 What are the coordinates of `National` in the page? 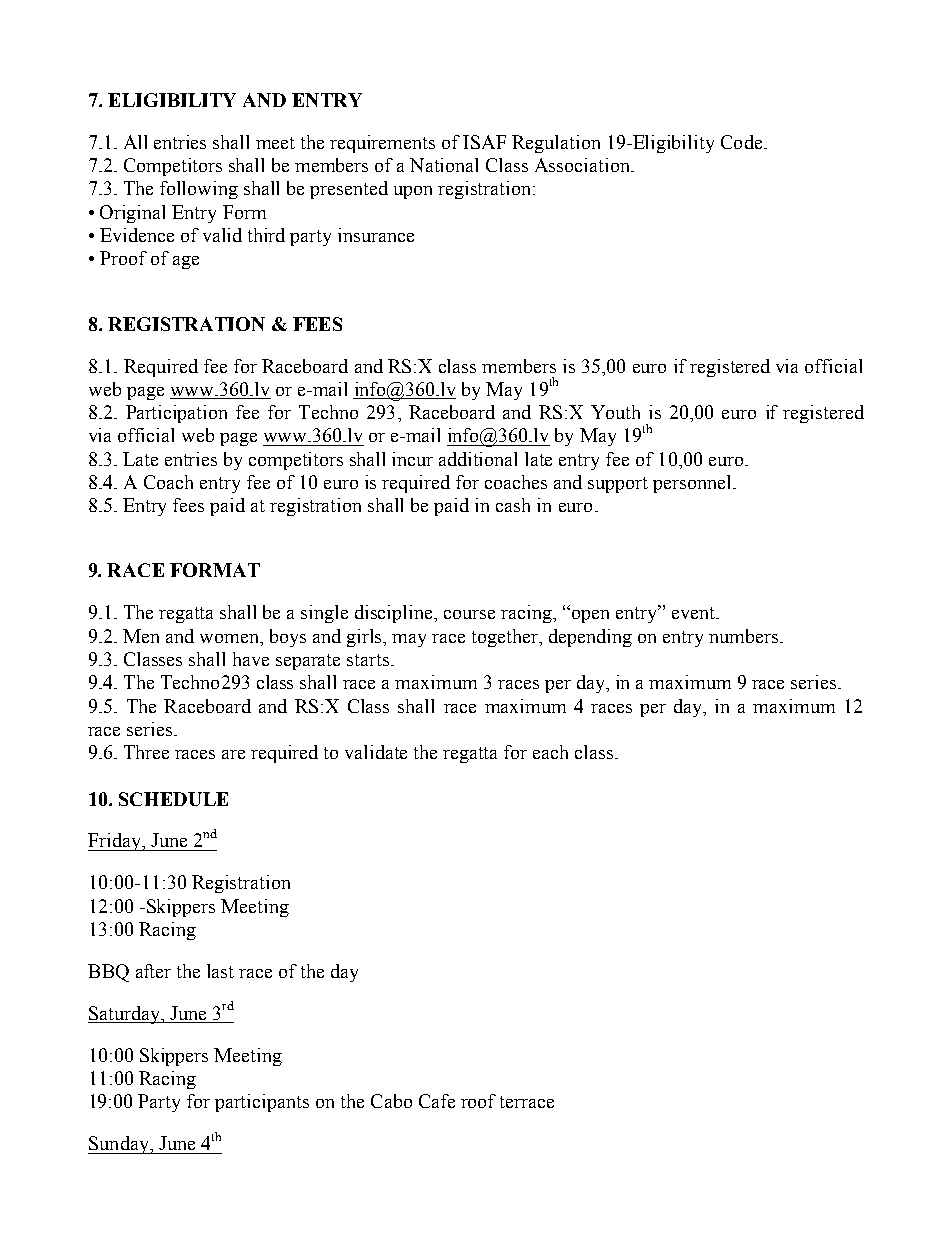 It's located at (444, 165).
